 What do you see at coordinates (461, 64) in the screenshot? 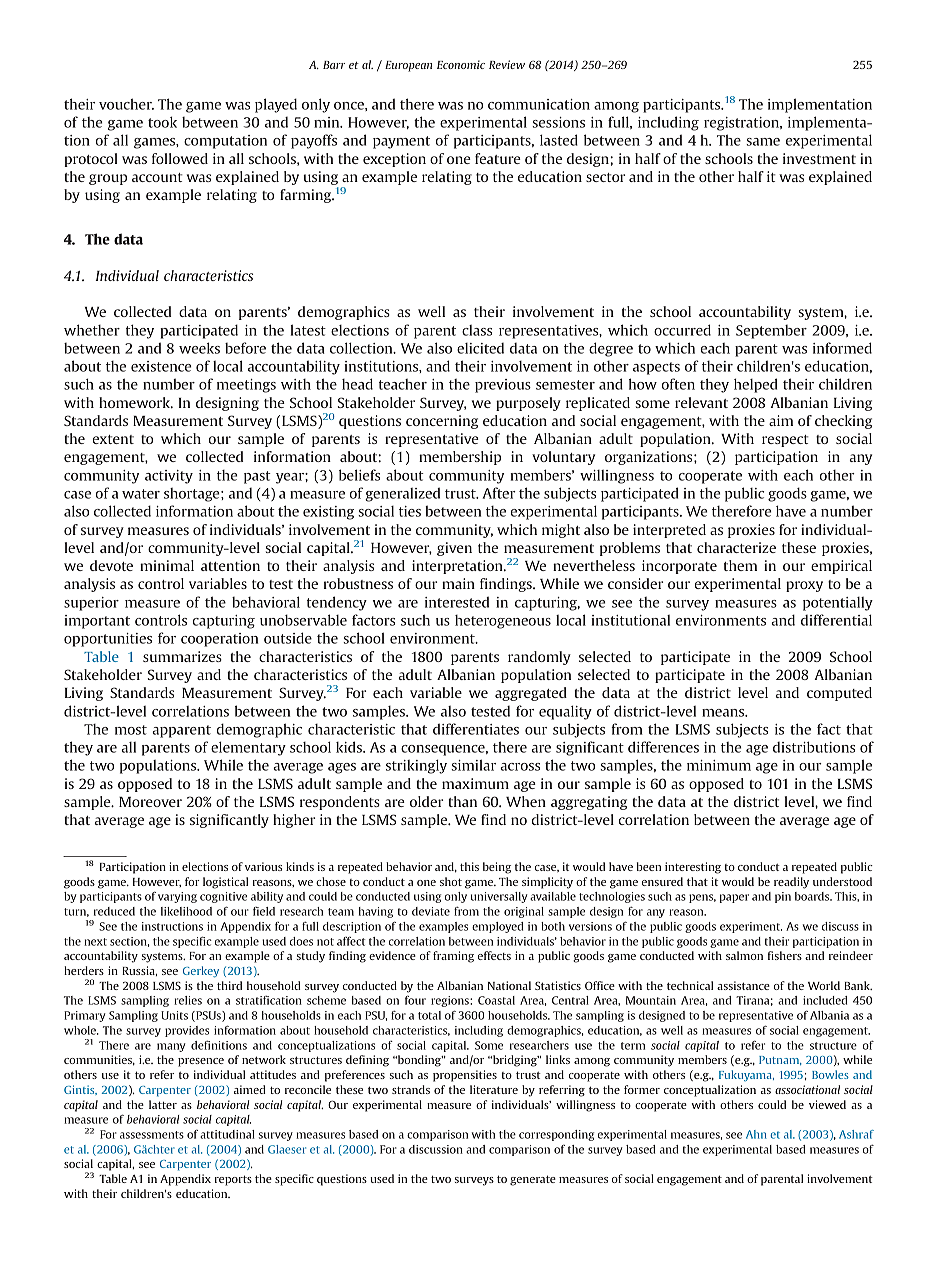
I see `Economic` at bounding box center [461, 64].
